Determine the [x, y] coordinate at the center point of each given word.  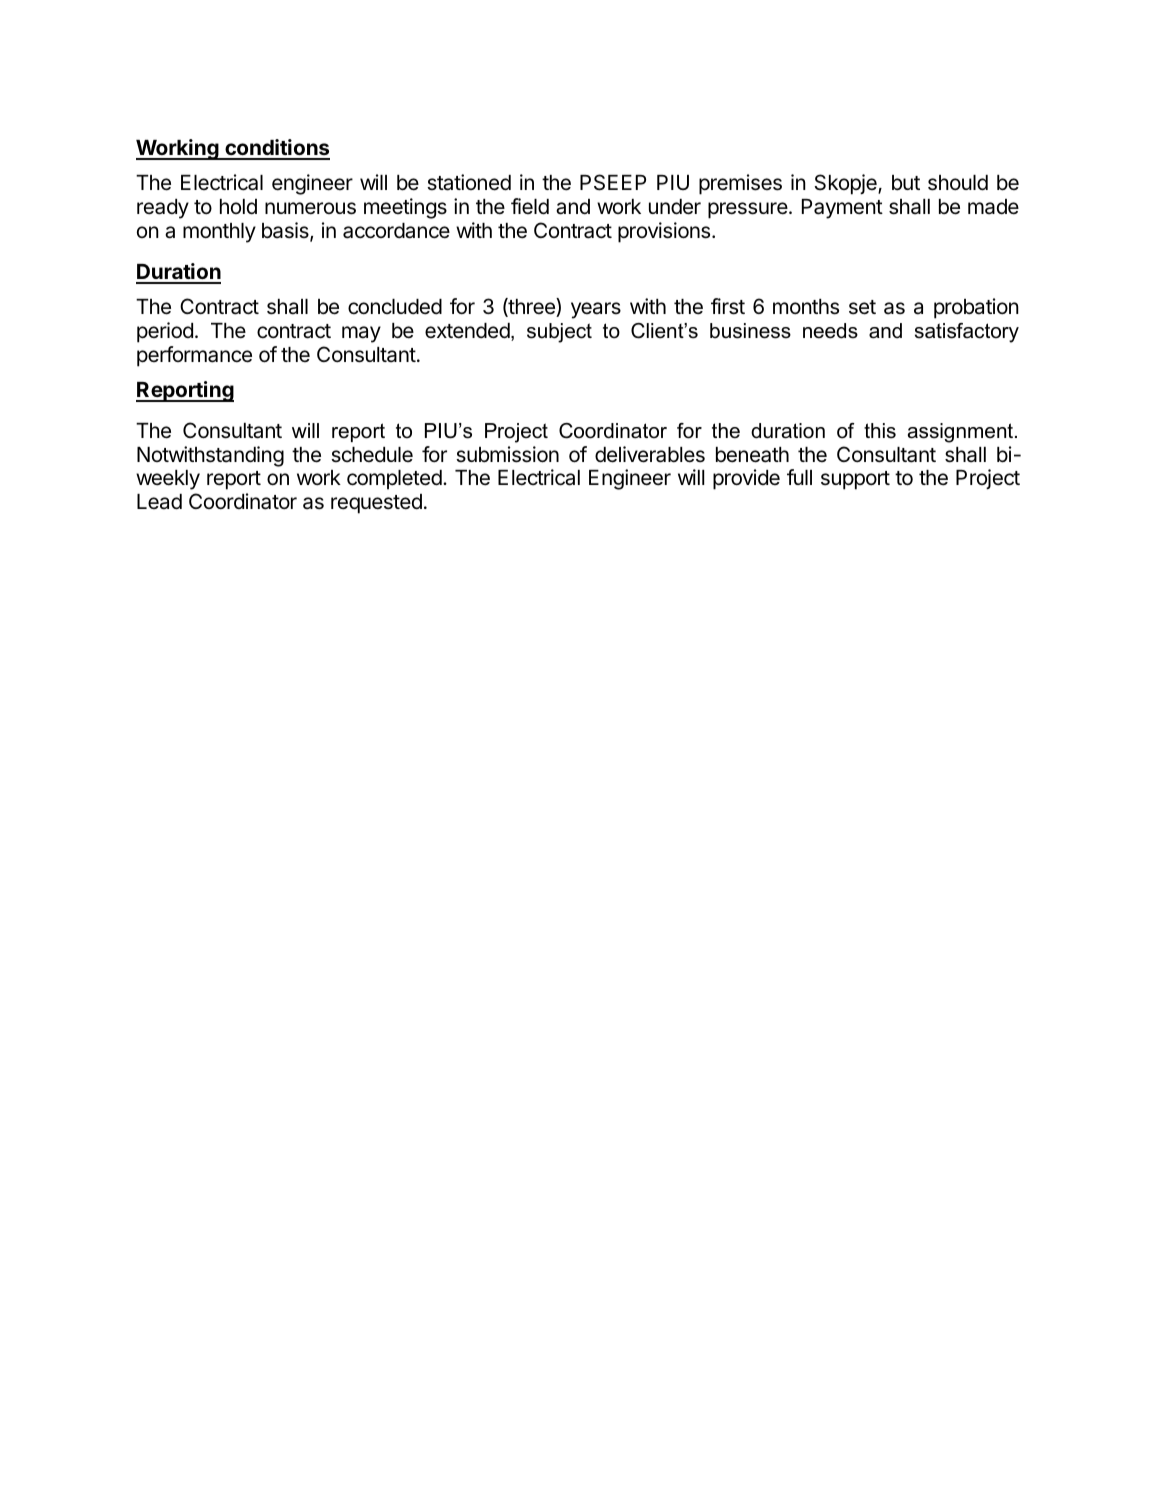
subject [559, 333]
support [855, 480]
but [906, 183]
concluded [395, 307]
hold [238, 207]
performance [194, 356]
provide [746, 479]
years [596, 310]
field [530, 206]
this [880, 431]
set [862, 307]
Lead [159, 502]
